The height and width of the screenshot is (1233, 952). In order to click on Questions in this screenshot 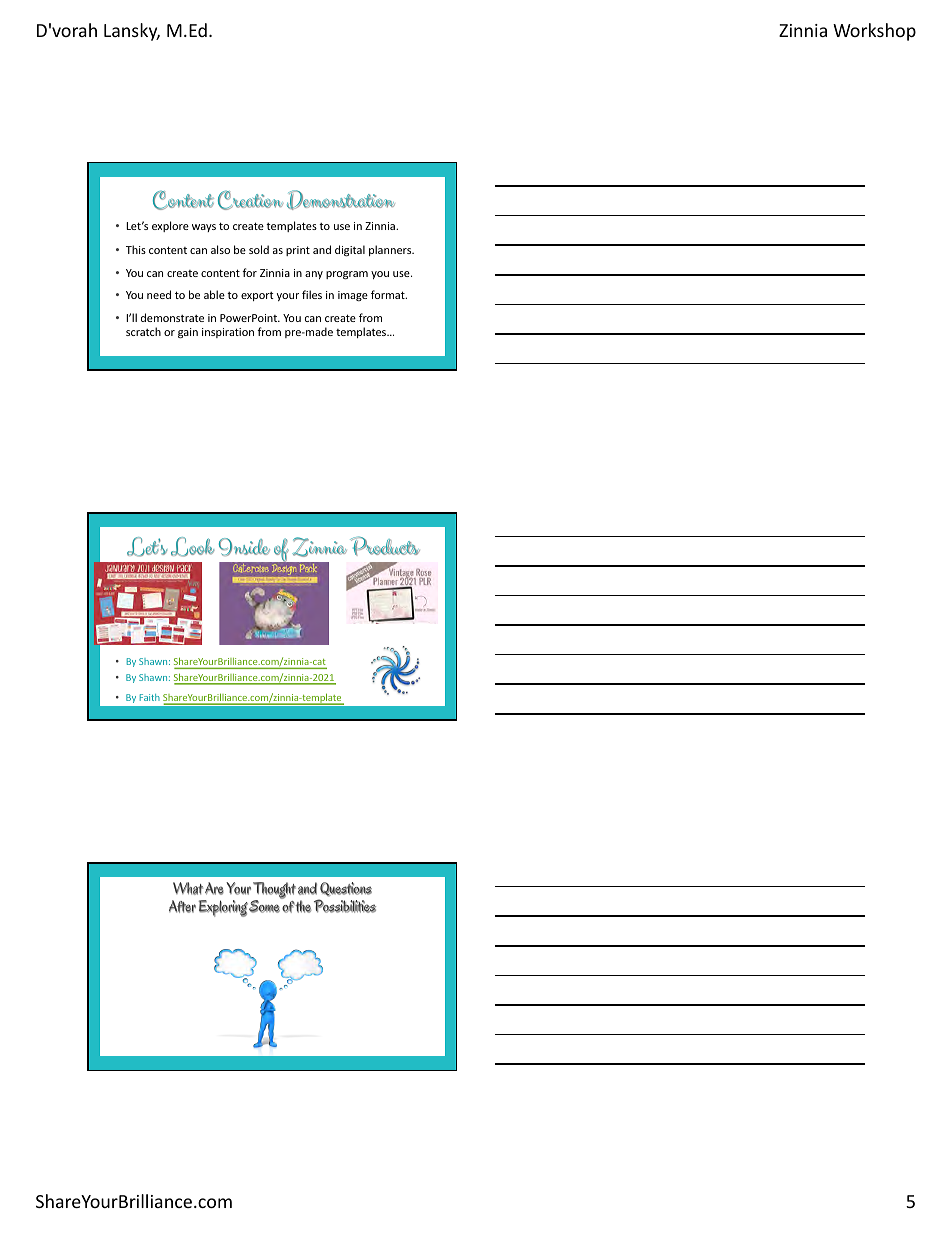, I will do `click(346, 889)`.
